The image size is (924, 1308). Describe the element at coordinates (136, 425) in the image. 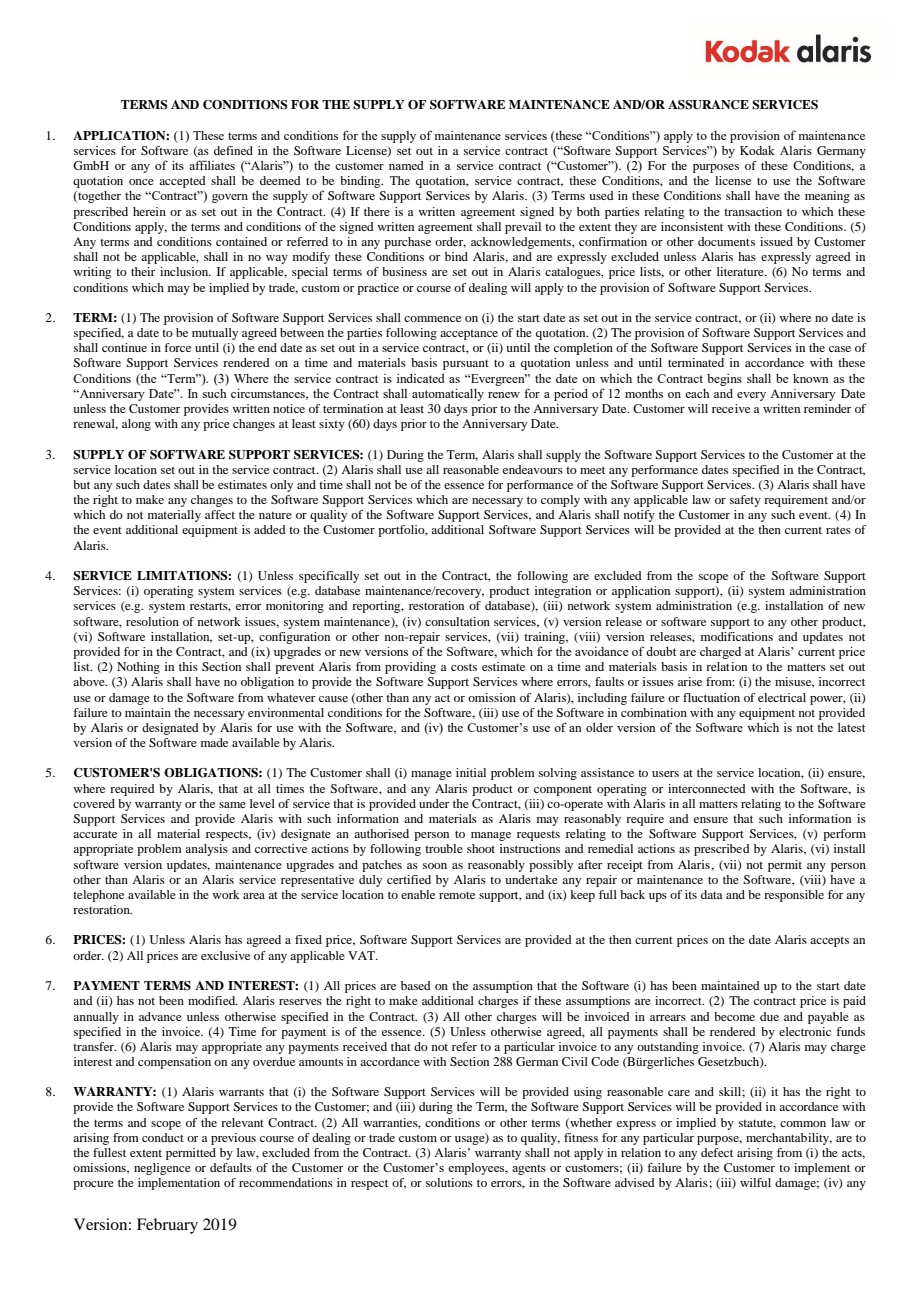

I see `along` at that location.
